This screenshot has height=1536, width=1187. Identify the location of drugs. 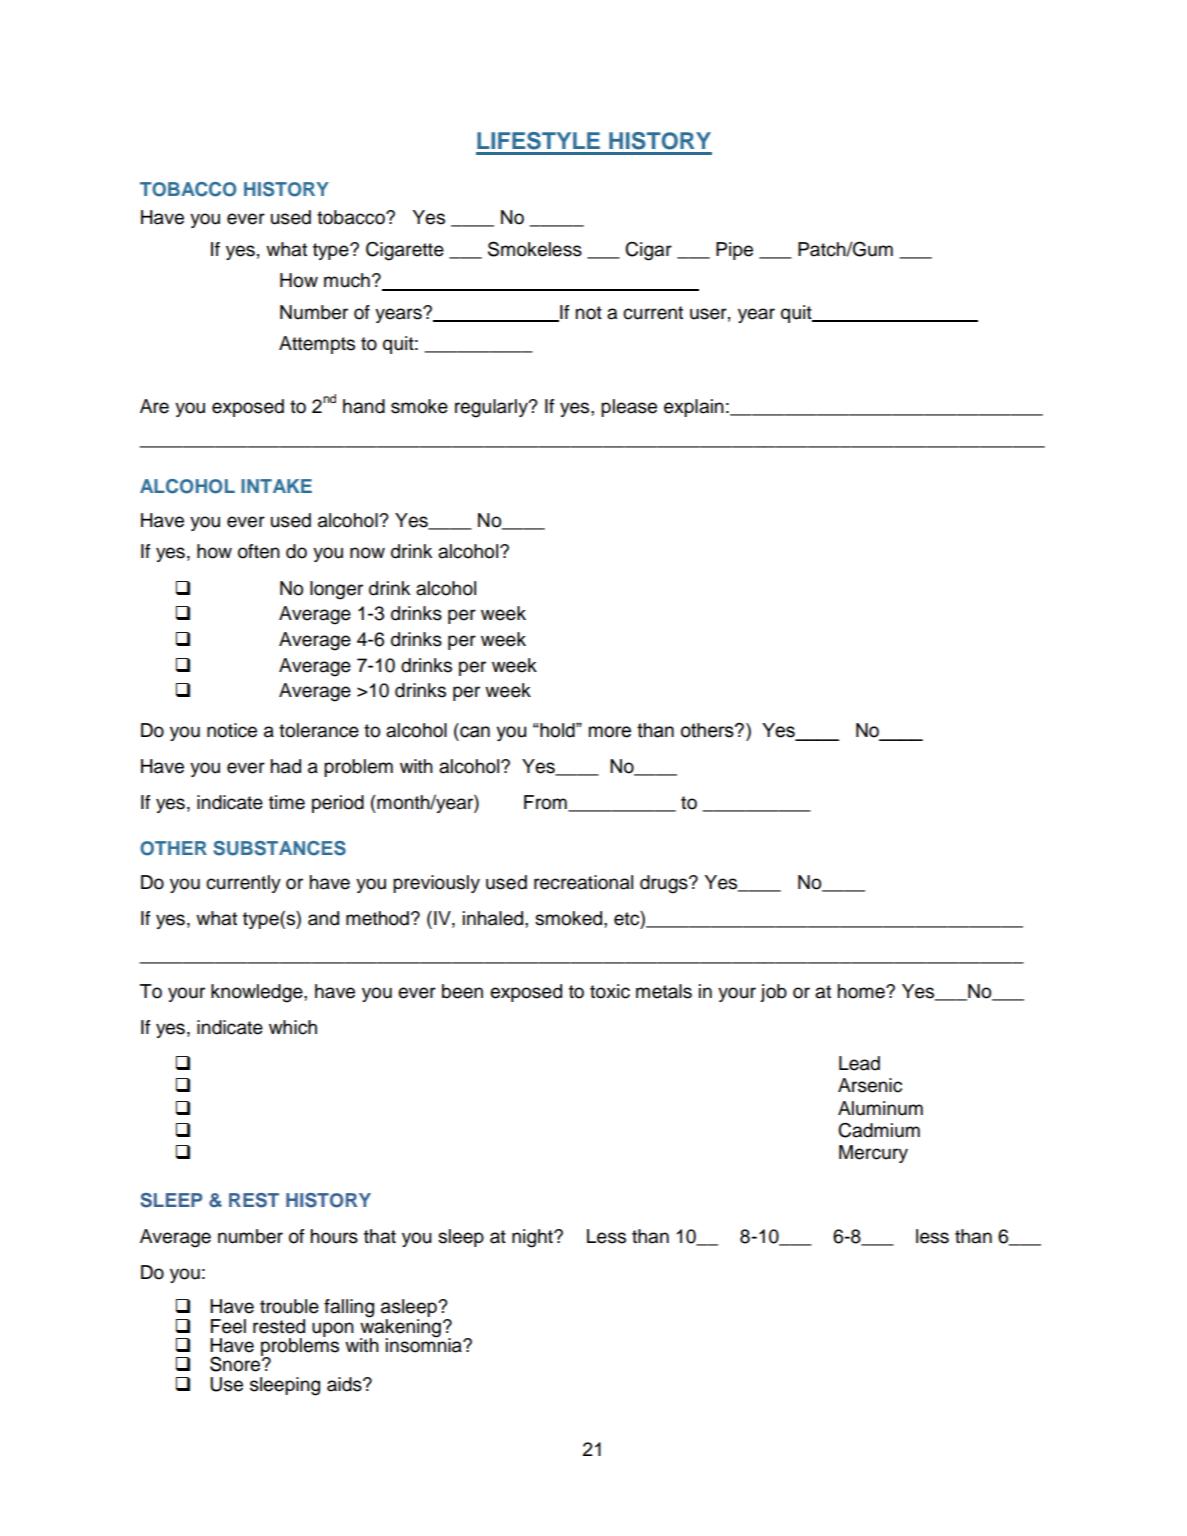
(665, 884).
